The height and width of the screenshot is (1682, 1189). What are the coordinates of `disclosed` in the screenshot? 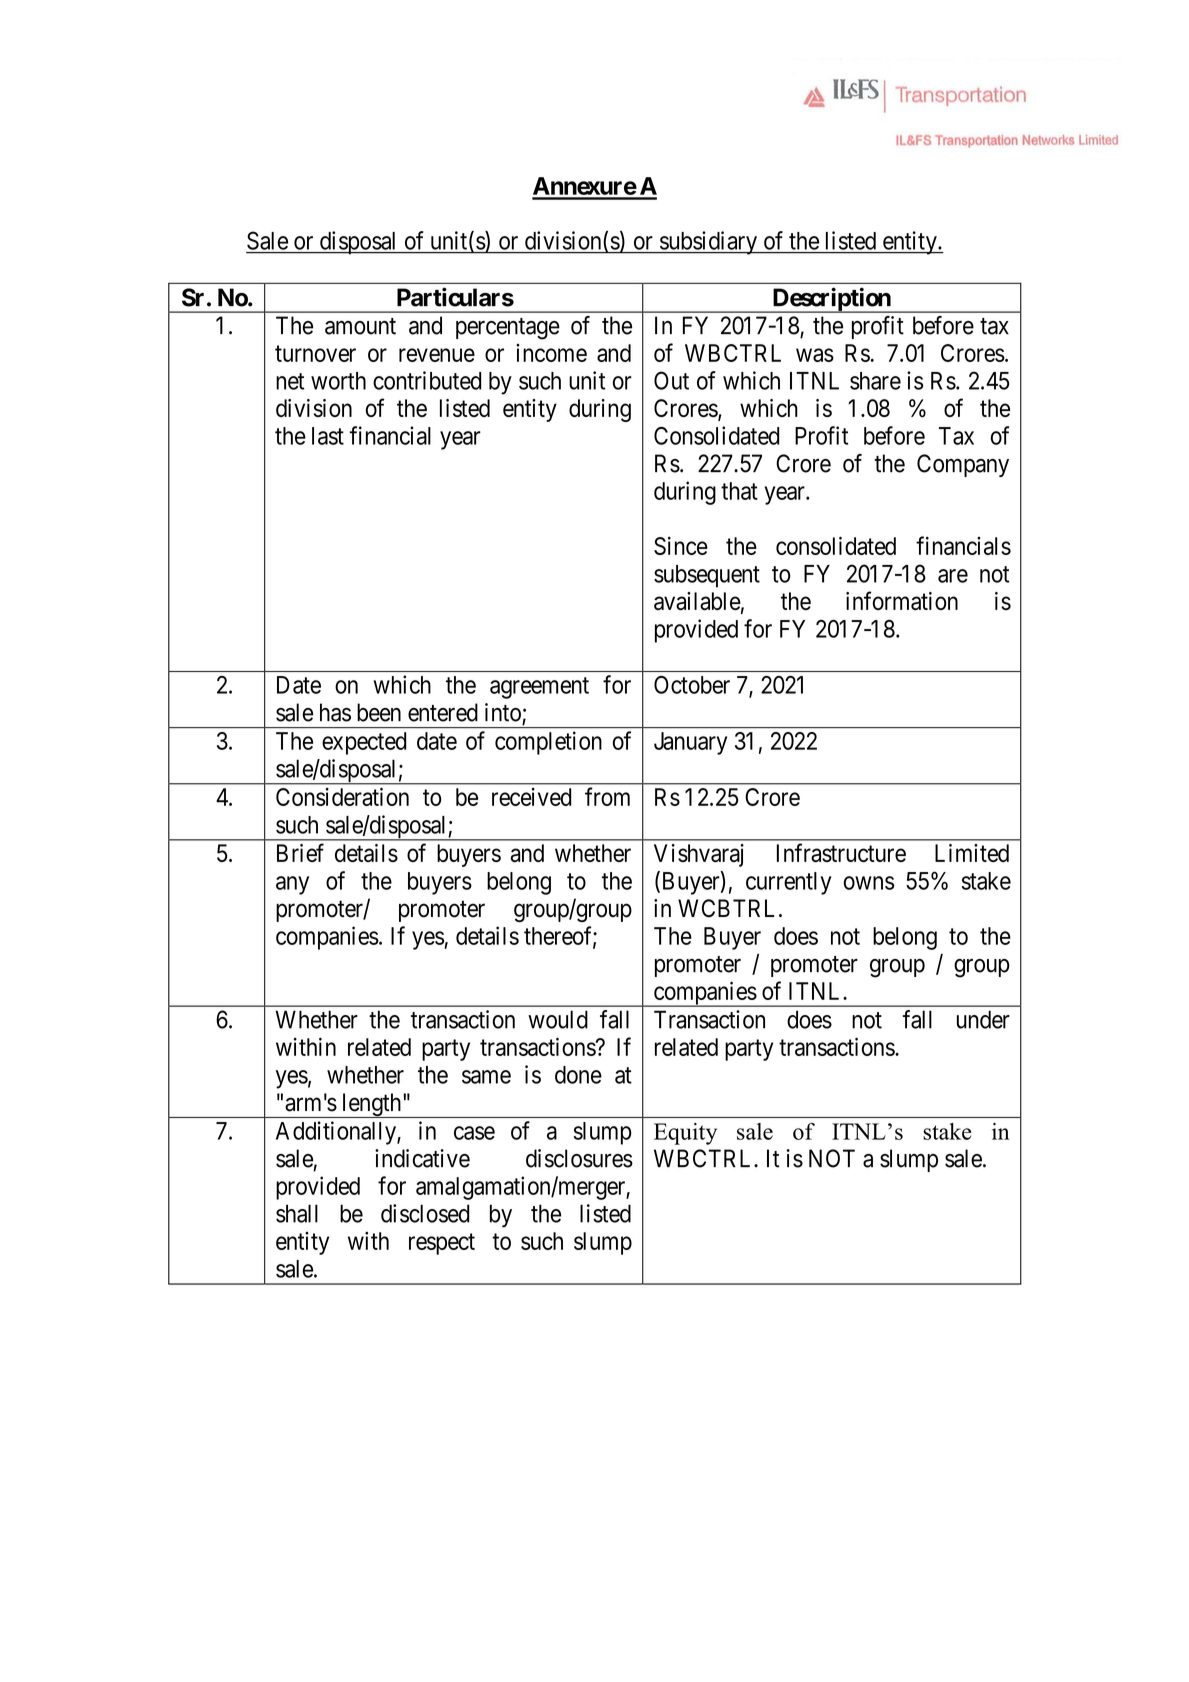 It's located at (425, 1213).
